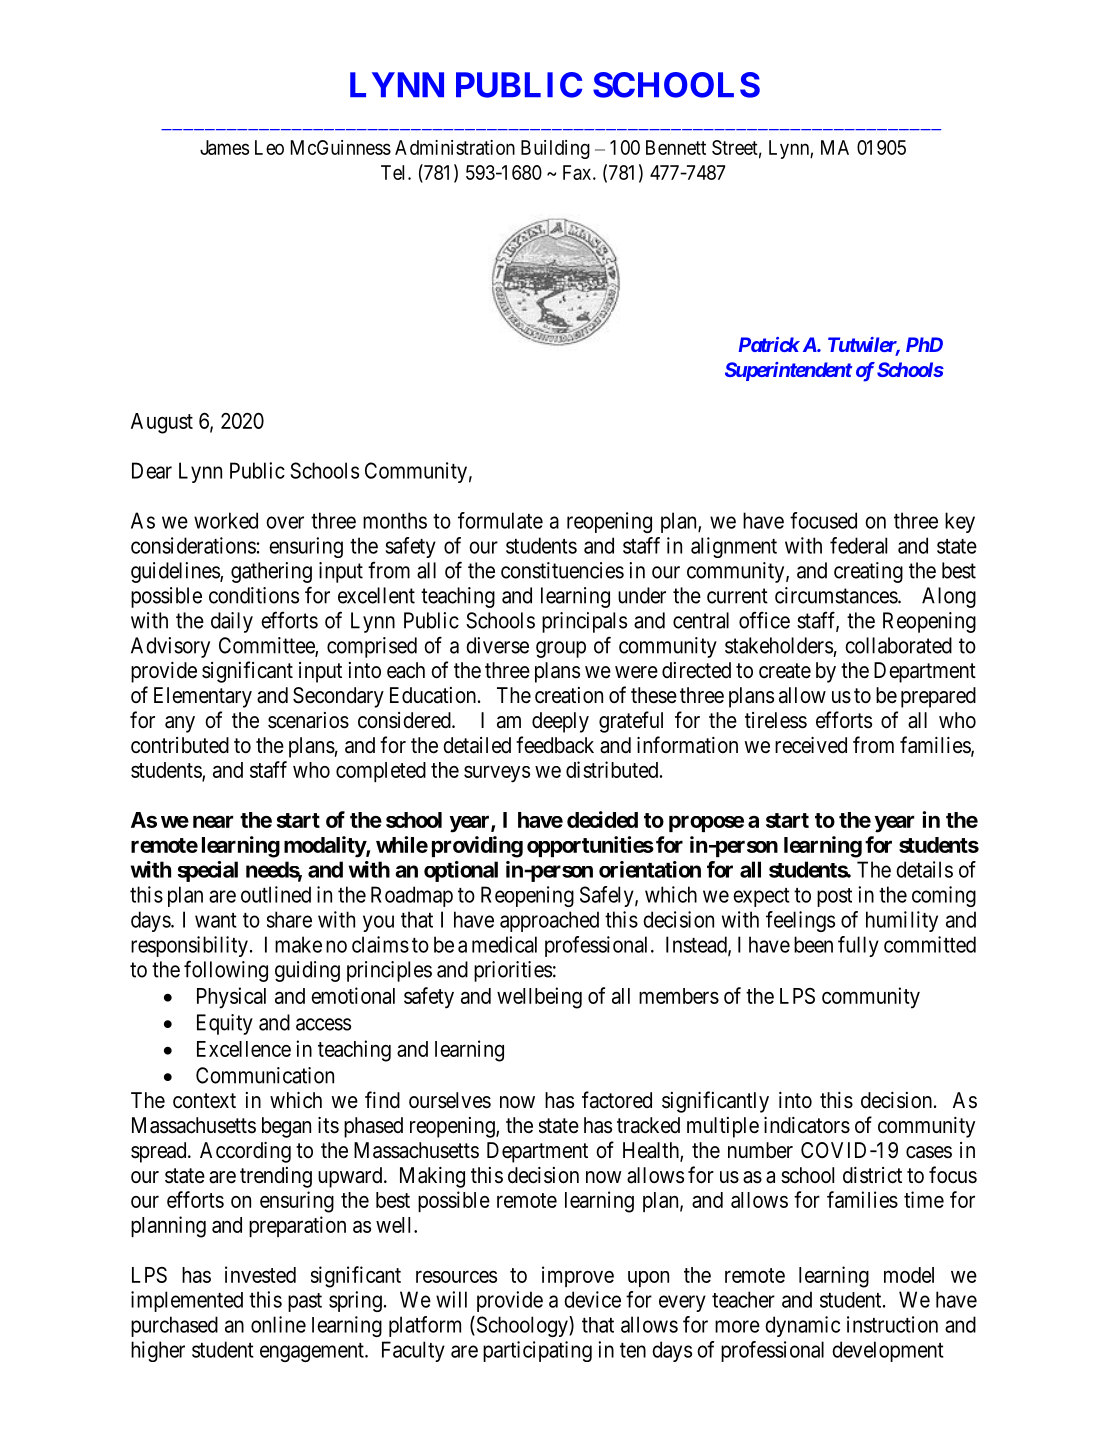 This document has height=1431, width=1106. What do you see at coordinates (271, 572) in the document?
I see `gathering` at bounding box center [271, 572].
